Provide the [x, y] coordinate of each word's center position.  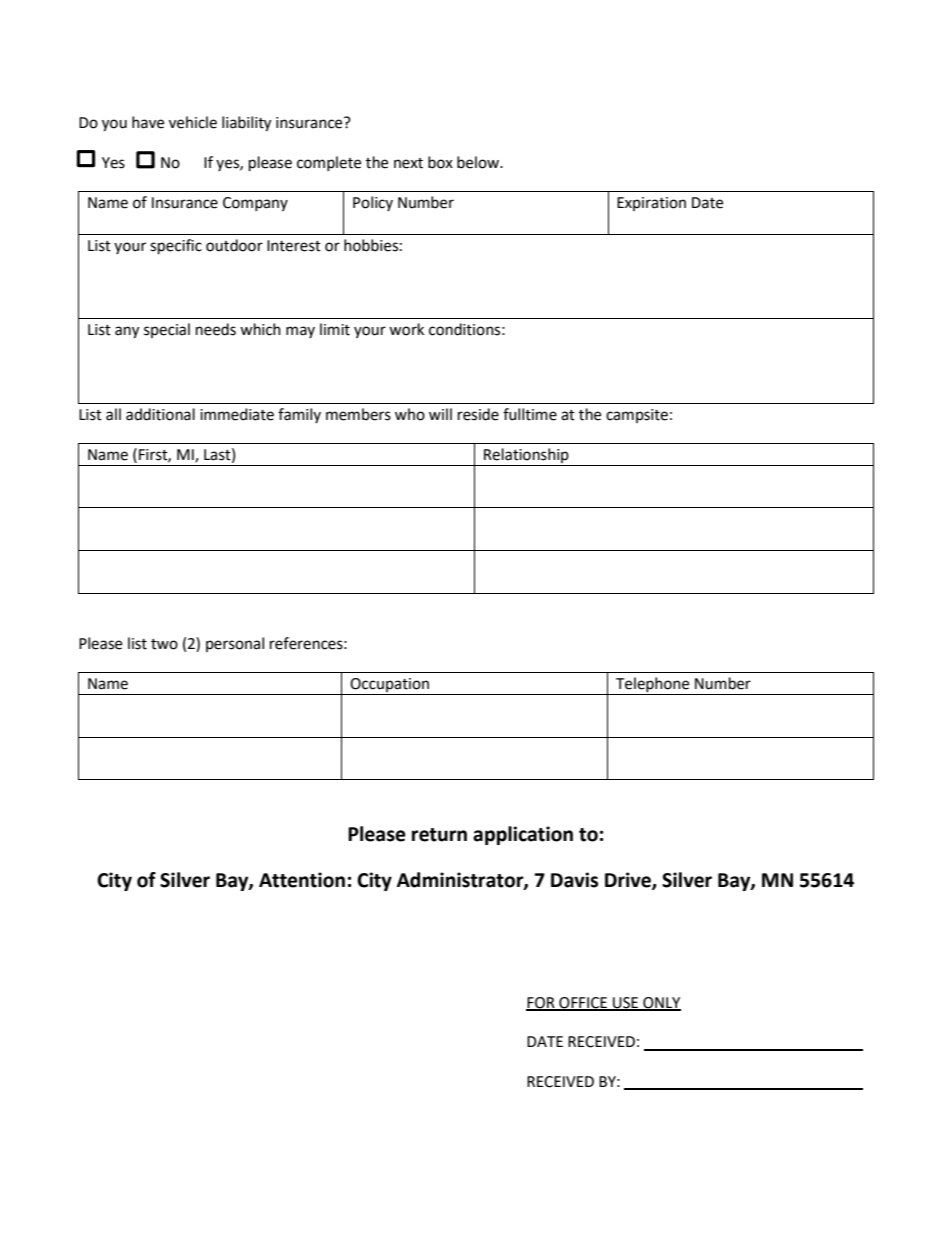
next [408, 163]
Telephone [653, 686]
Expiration [651, 204]
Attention [302, 880]
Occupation [390, 686]
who [410, 414]
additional [160, 414]
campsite [637, 416]
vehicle [193, 122]
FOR [541, 1003]
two [164, 644]
